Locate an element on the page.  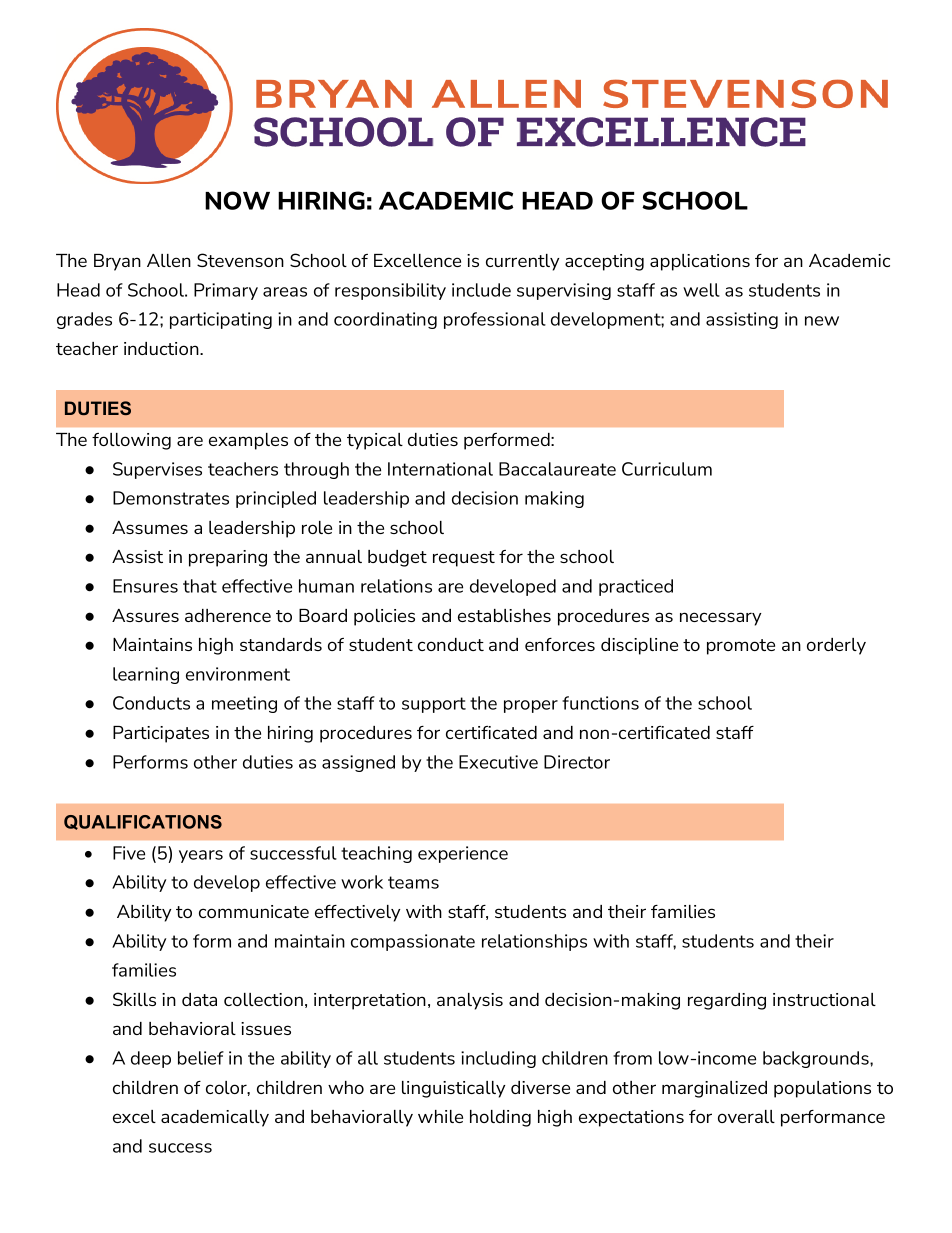
Director is located at coordinates (577, 762).
